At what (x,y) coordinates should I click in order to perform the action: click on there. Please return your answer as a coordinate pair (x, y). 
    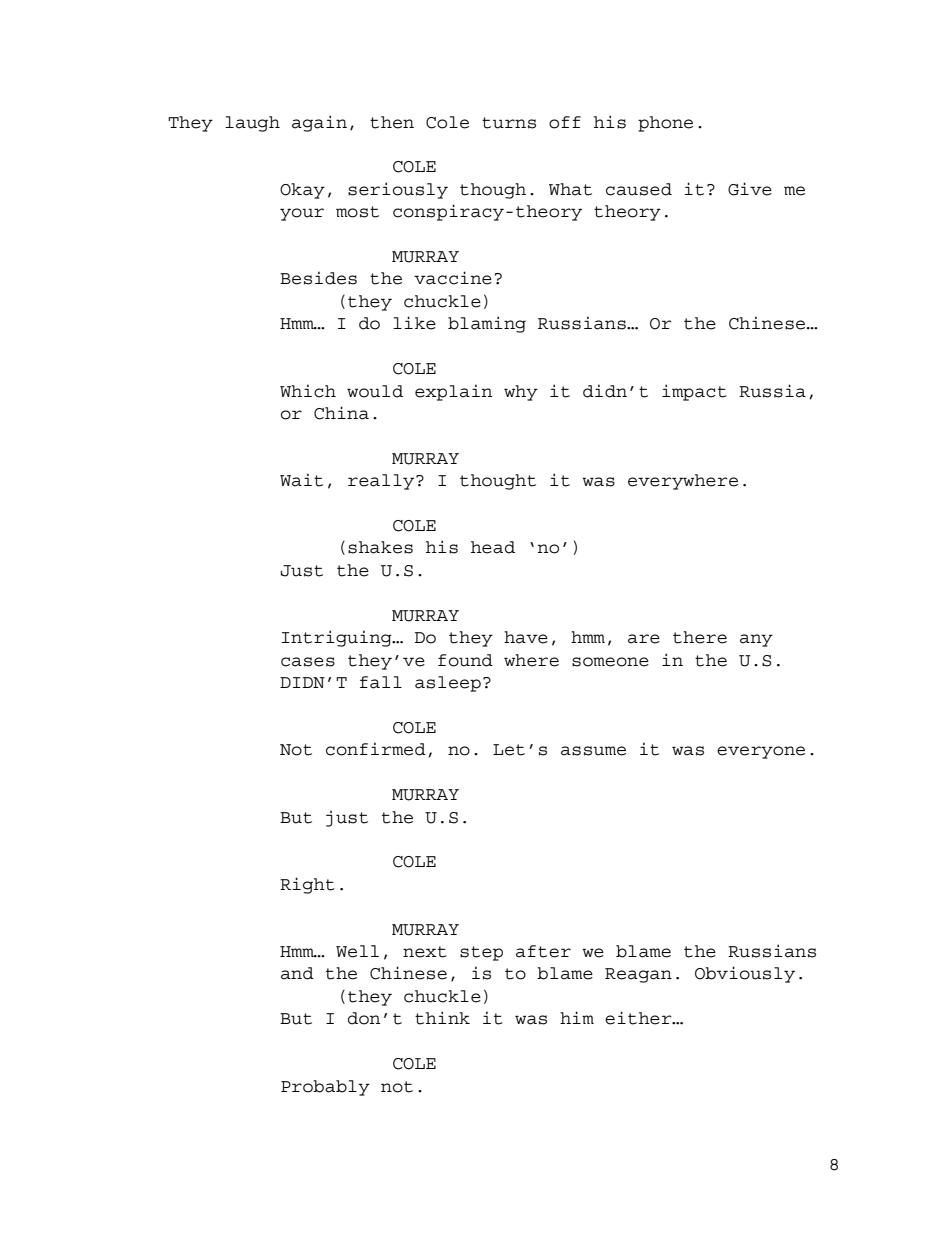
    Looking at the image, I should click on (700, 637).
